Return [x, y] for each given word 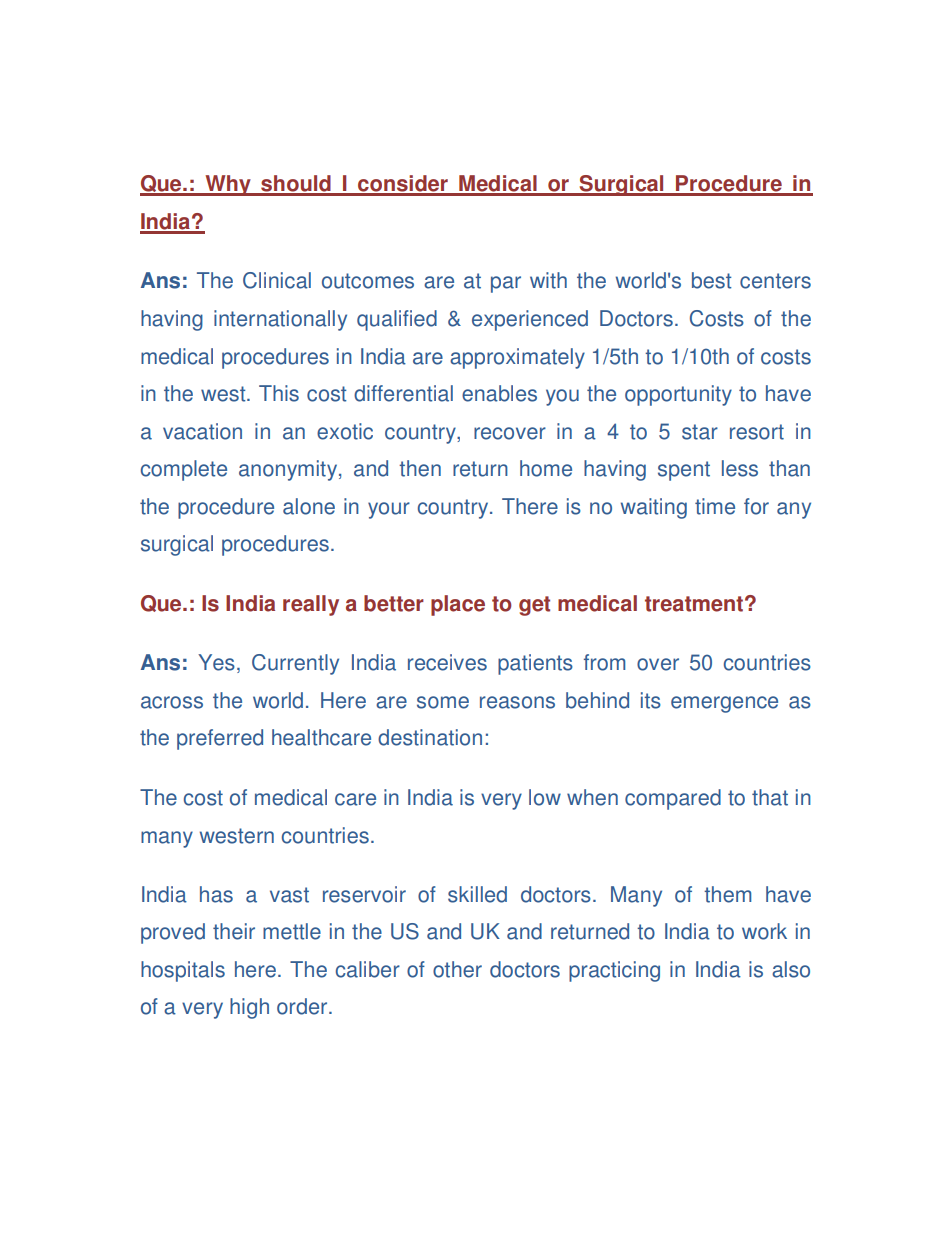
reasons [517, 702]
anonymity [288, 470]
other [457, 969]
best [711, 280]
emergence [724, 704]
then [420, 468]
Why [228, 185]
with [548, 280]
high [249, 1008]
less [740, 468]
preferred [220, 739]
